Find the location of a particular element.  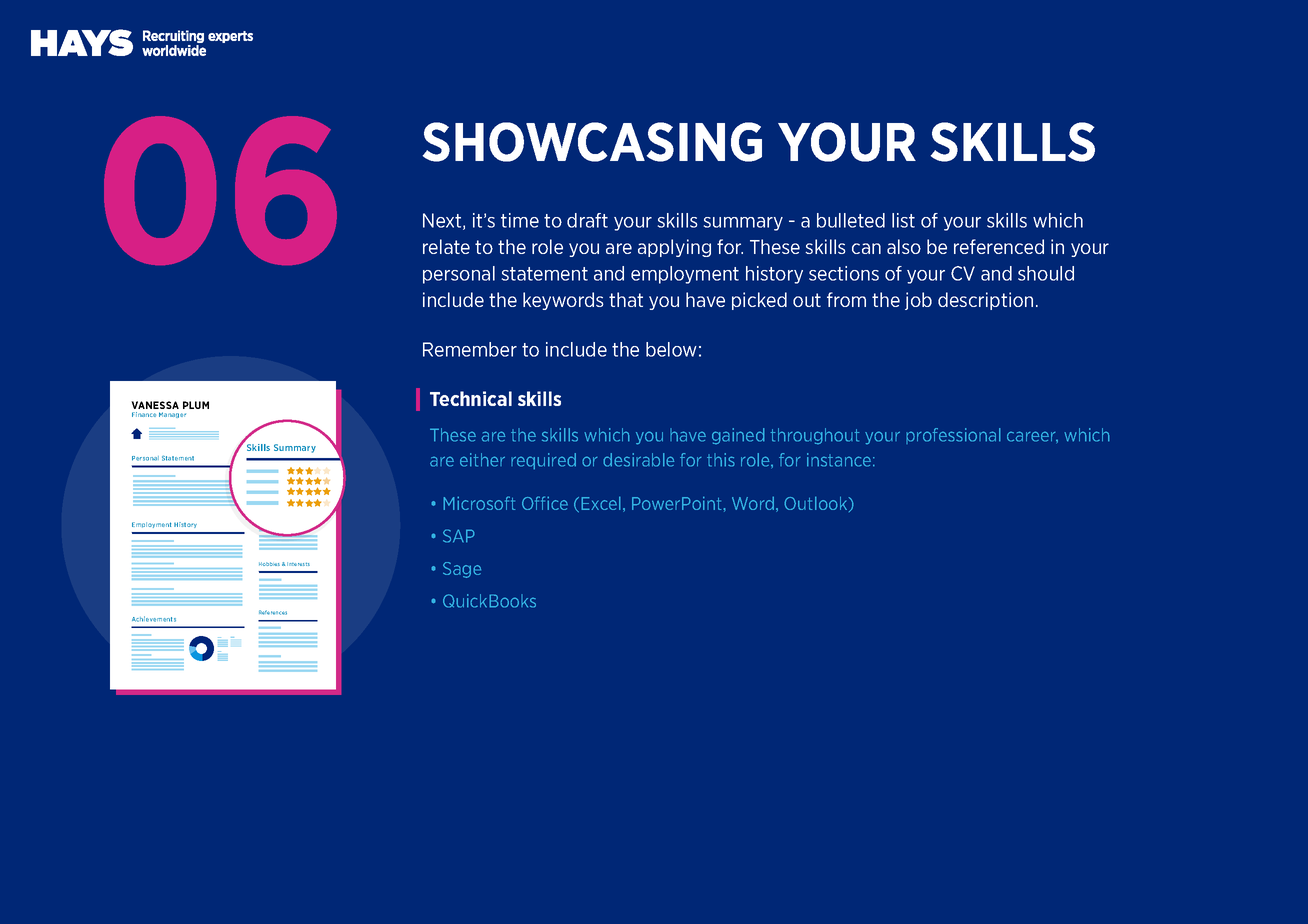

References is located at coordinates (273, 612).
